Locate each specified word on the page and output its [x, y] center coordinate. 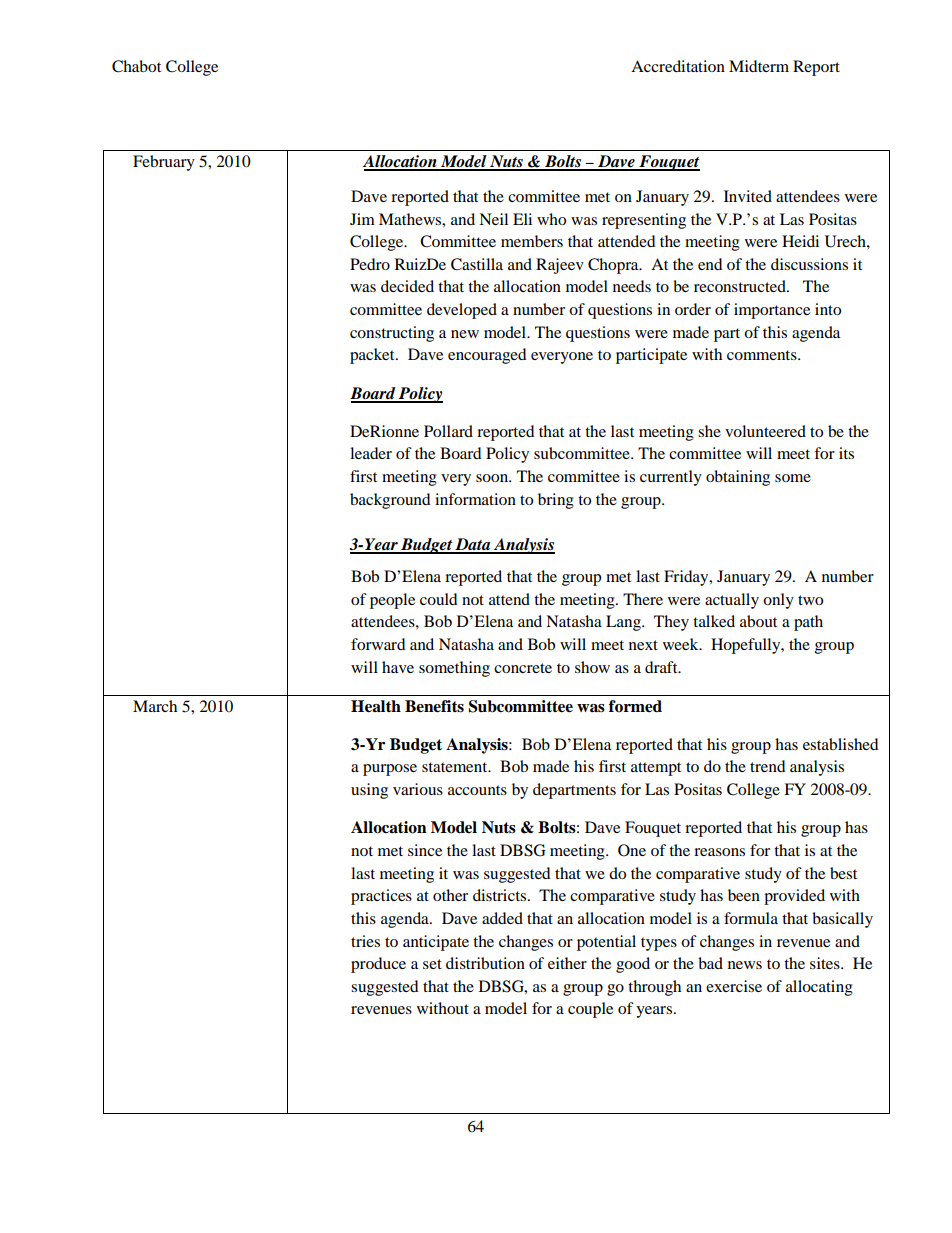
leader [371, 453]
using [369, 791]
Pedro [370, 264]
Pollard [448, 431]
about [758, 621]
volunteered [765, 431]
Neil [493, 219]
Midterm [759, 66]
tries [365, 941]
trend [768, 766]
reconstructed [741, 286]
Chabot [136, 66]
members [532, 241]
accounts [477, 790]
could [439, 599]
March [155, 706]
